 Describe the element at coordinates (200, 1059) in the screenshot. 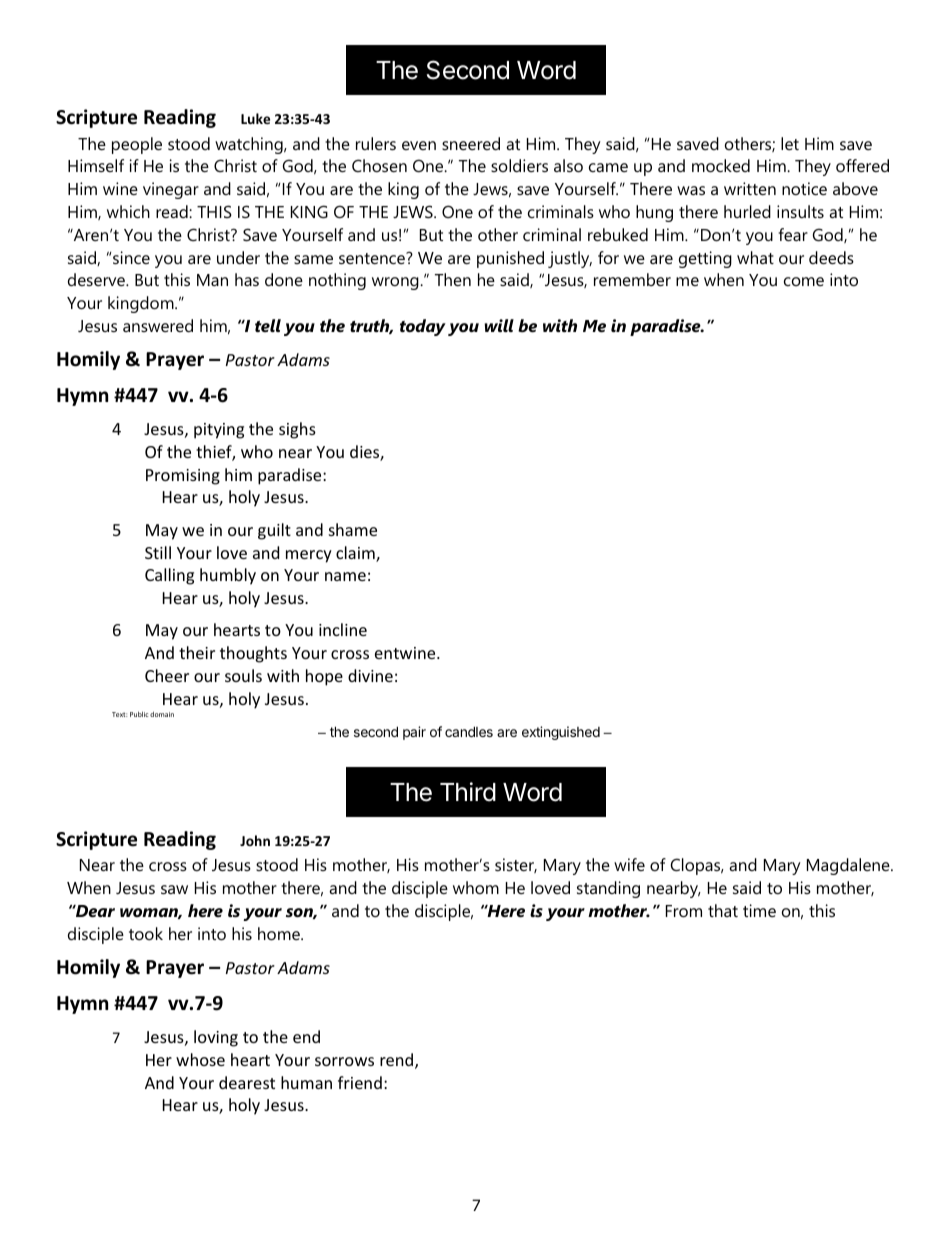

I see `whose` at that location.
